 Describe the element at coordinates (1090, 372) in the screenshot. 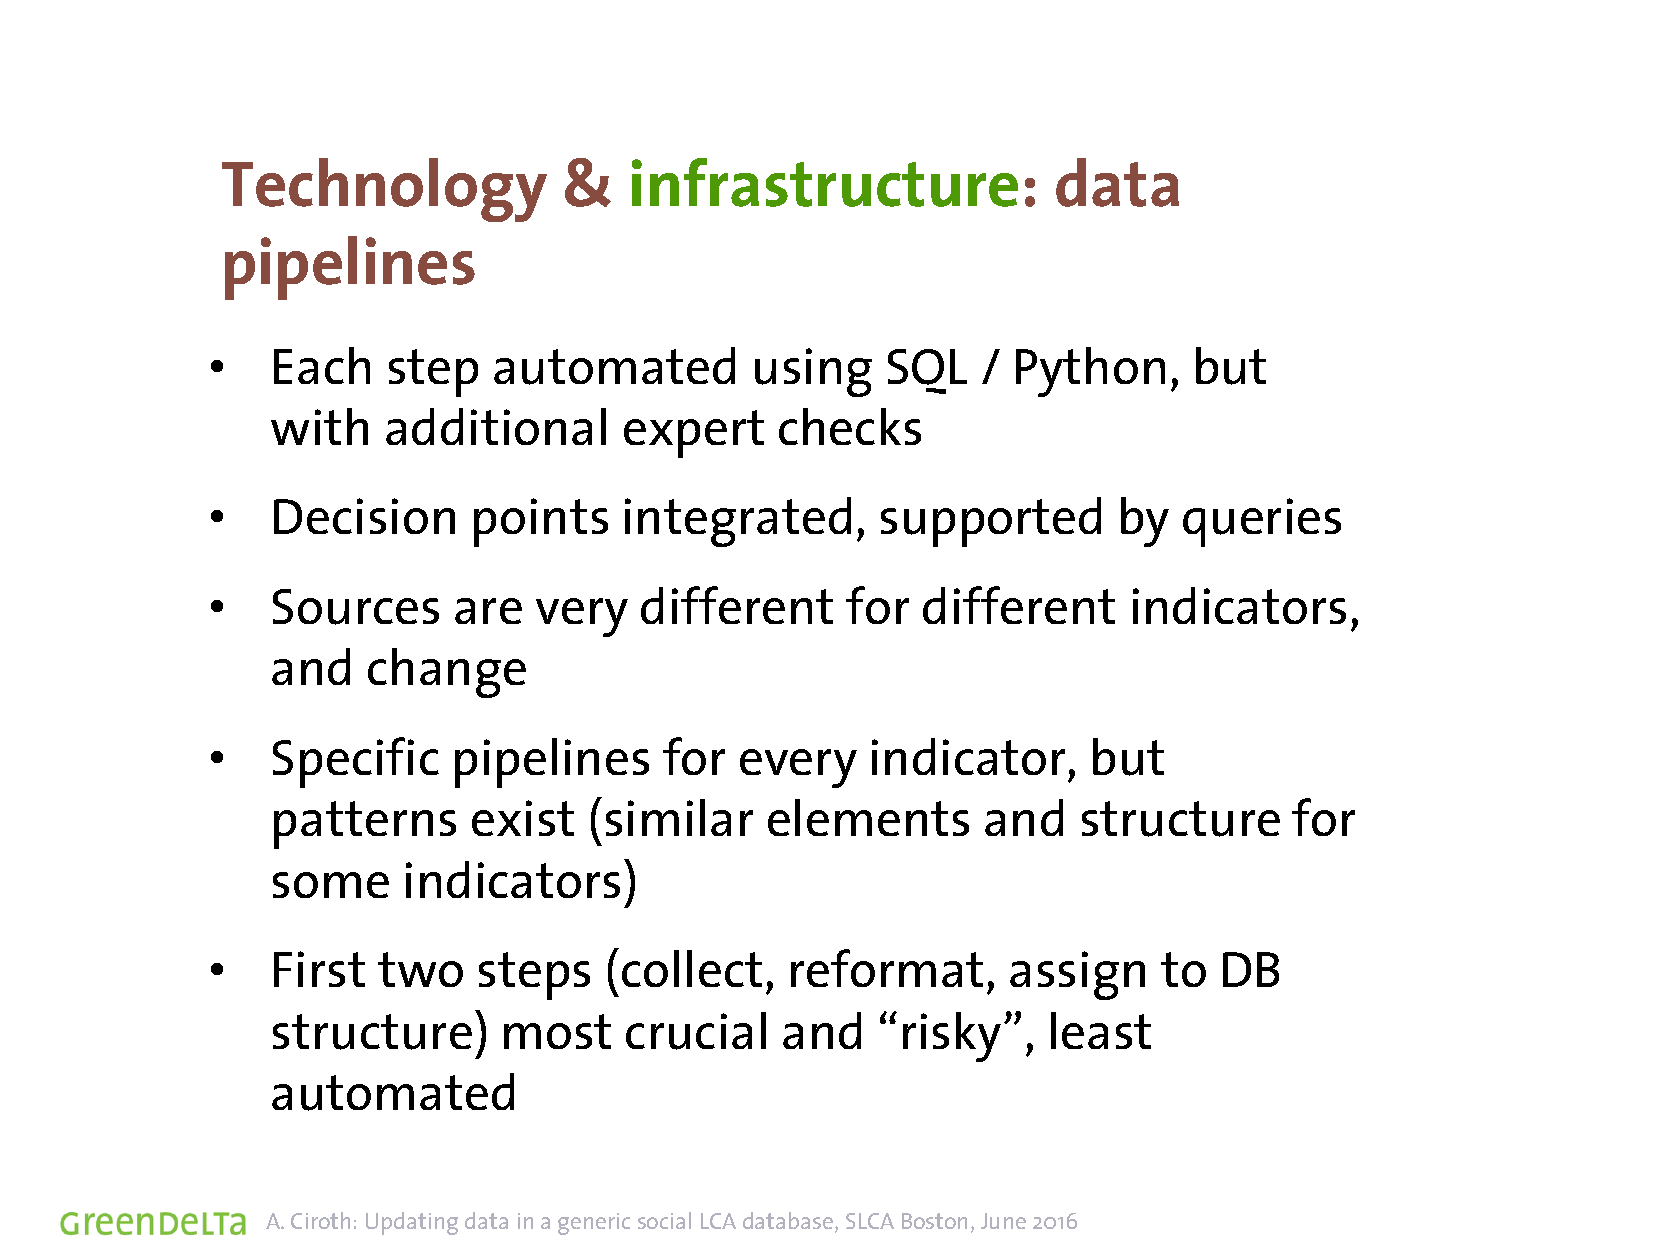

I see `Python` at that location.
